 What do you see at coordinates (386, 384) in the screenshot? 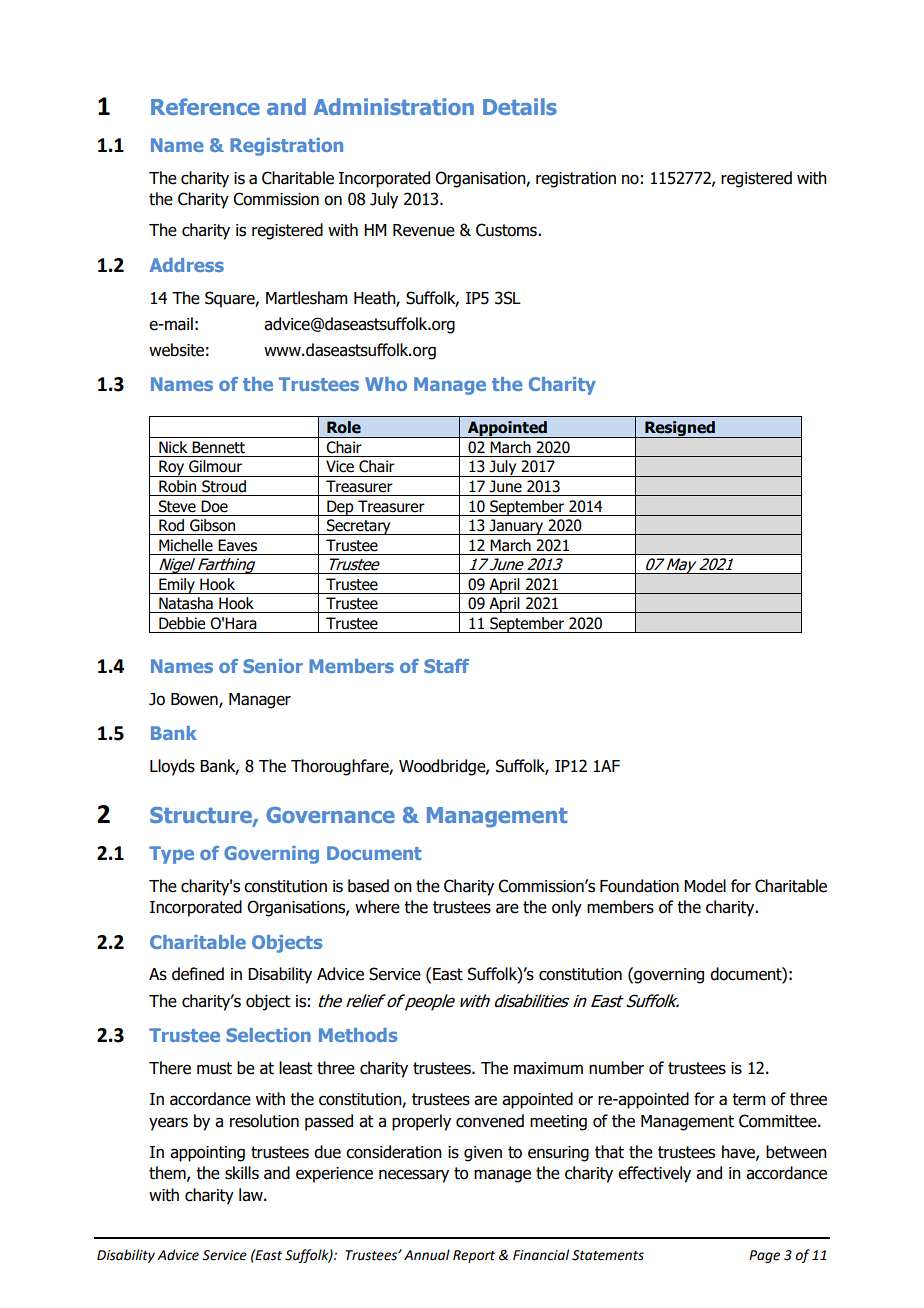
I see `Who` at bounding box center [386, 384].
